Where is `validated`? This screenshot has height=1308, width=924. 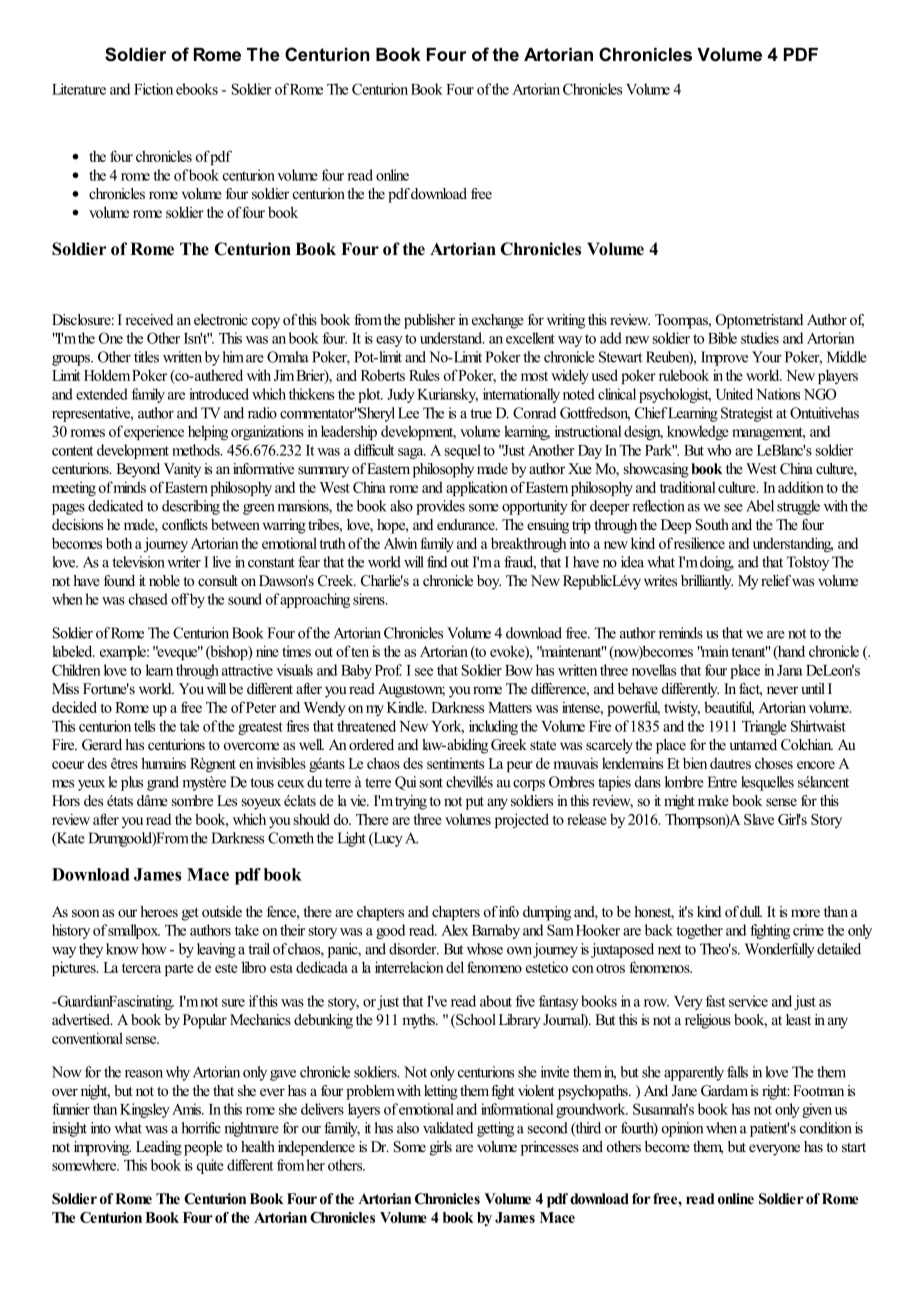
validated is located at coordinates (448, 1128).
